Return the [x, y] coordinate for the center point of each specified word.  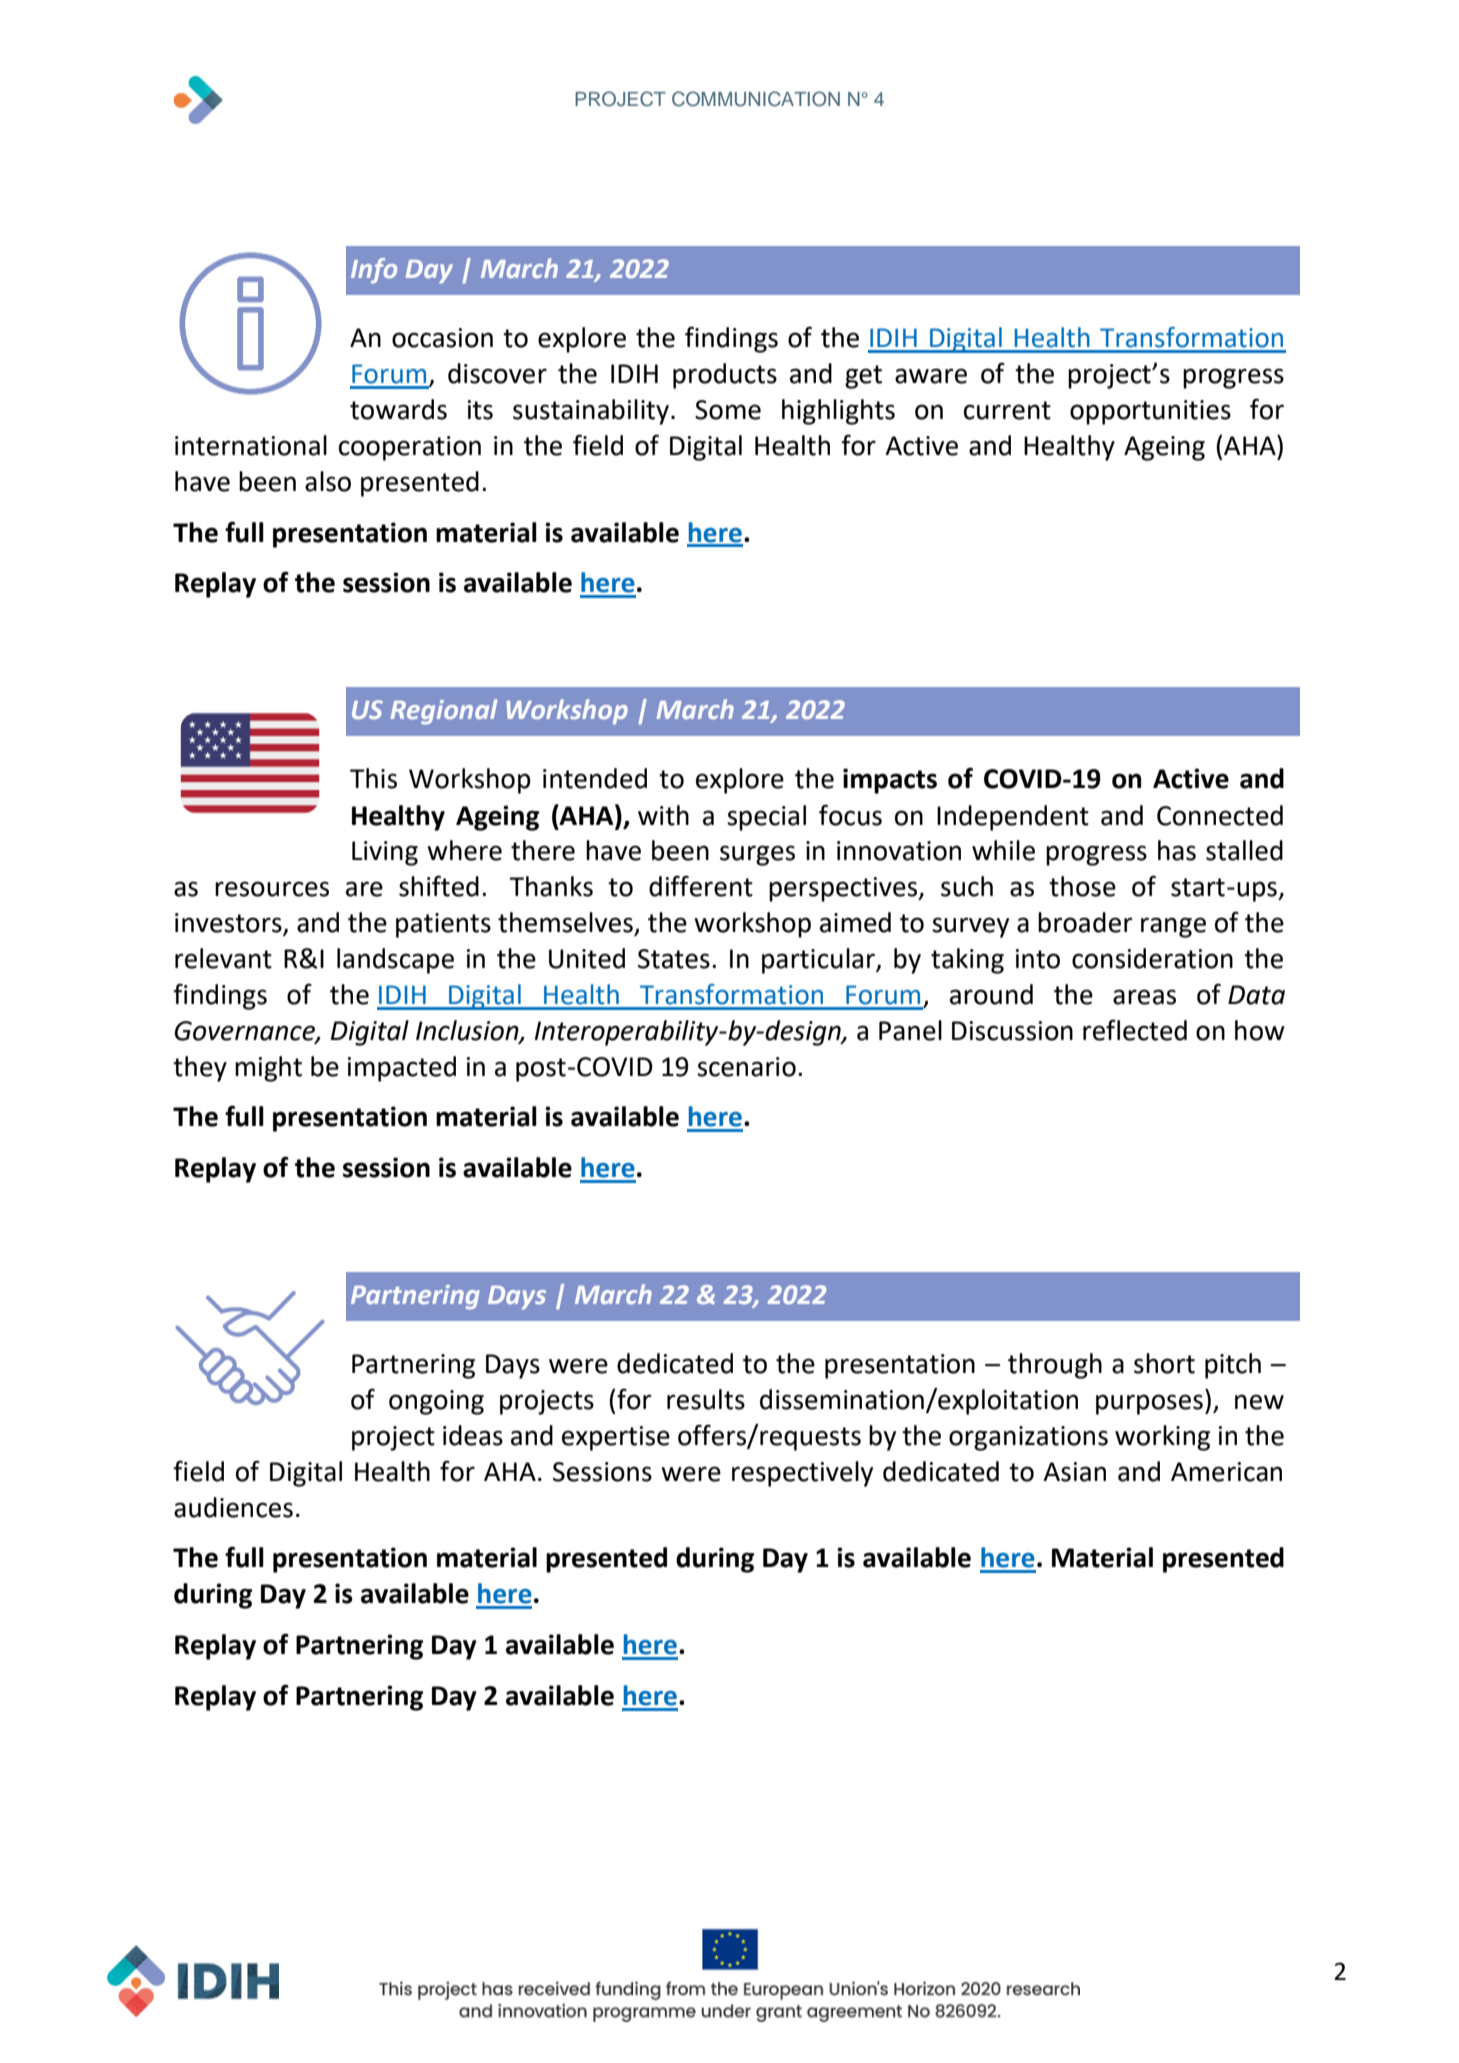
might [268, 1069]
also [328, 481]
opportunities [1150, 412]
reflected [1135, 1030]
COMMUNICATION [756, 99]
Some [728, 410]
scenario [746, 1067]
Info [374, 271]
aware [931, 376]
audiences [233, 1507]
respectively [802, 1474]
